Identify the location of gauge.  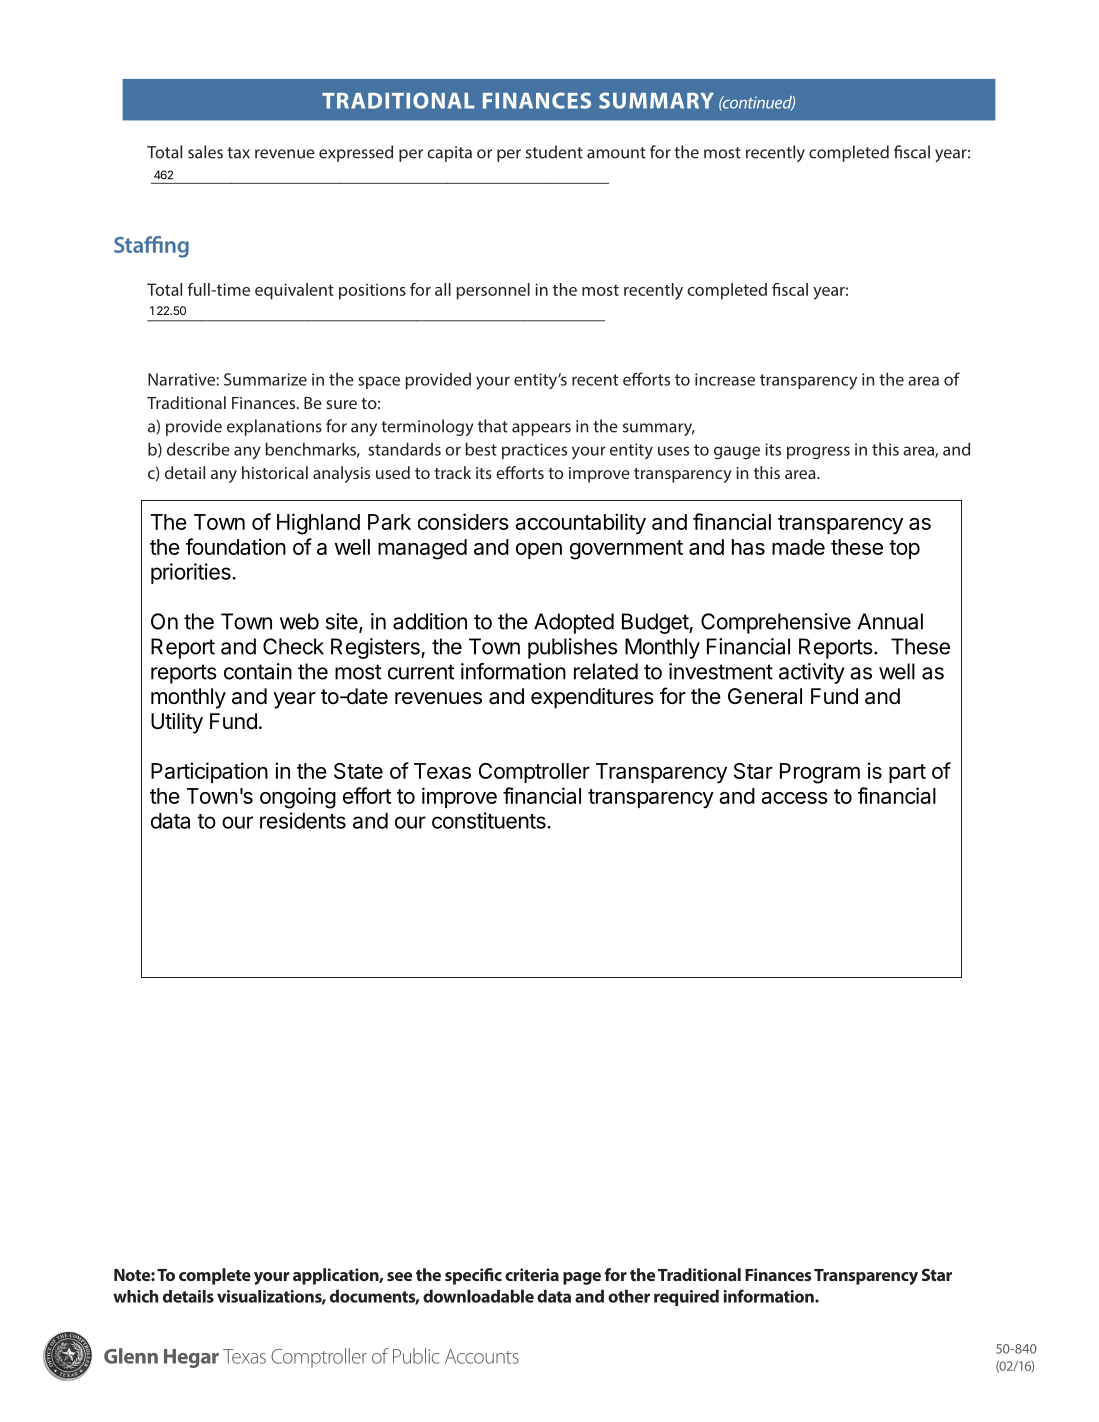
(737, 453).
